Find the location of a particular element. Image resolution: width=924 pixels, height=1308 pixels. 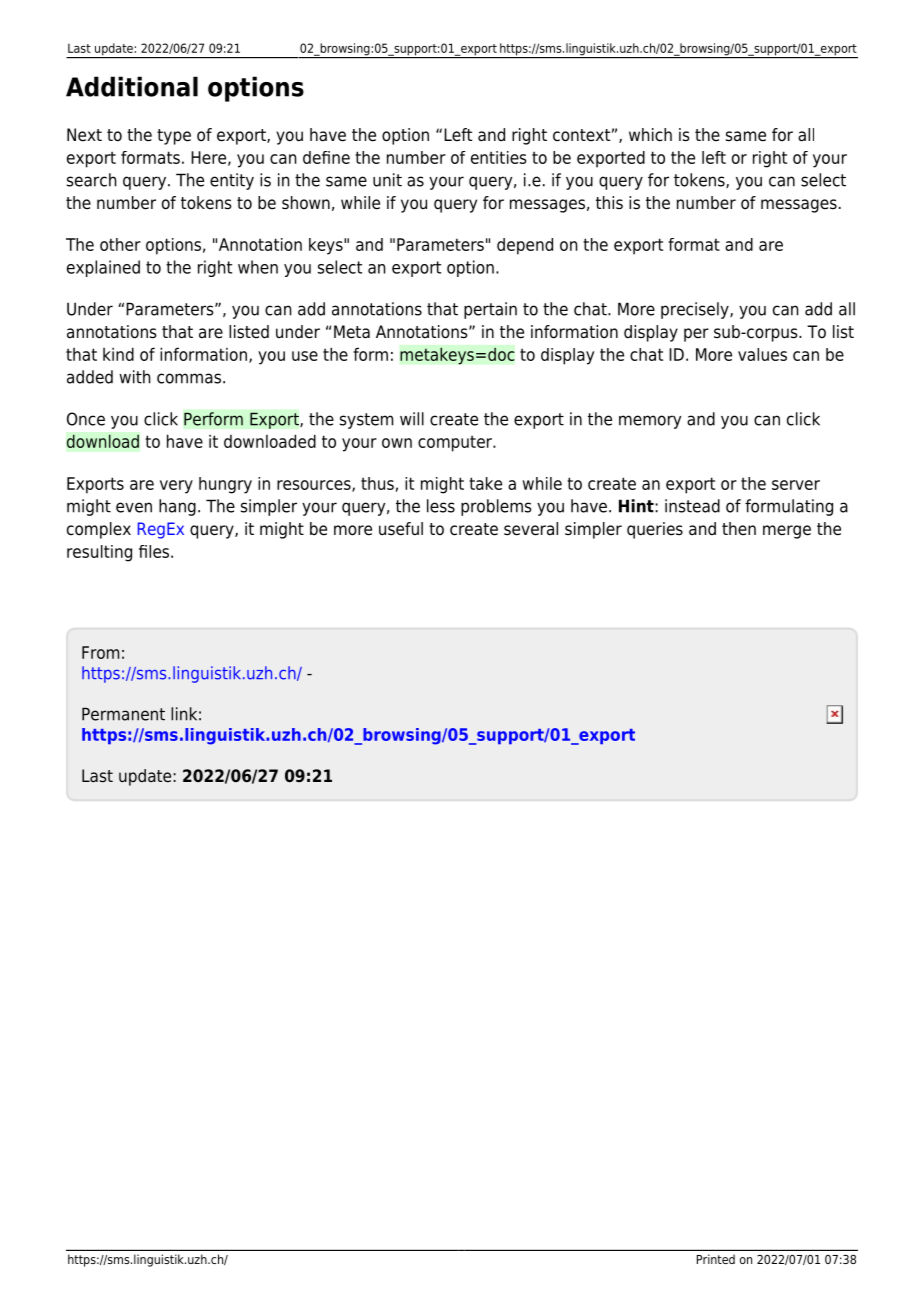

entities is located at coordinates (498, 157).
